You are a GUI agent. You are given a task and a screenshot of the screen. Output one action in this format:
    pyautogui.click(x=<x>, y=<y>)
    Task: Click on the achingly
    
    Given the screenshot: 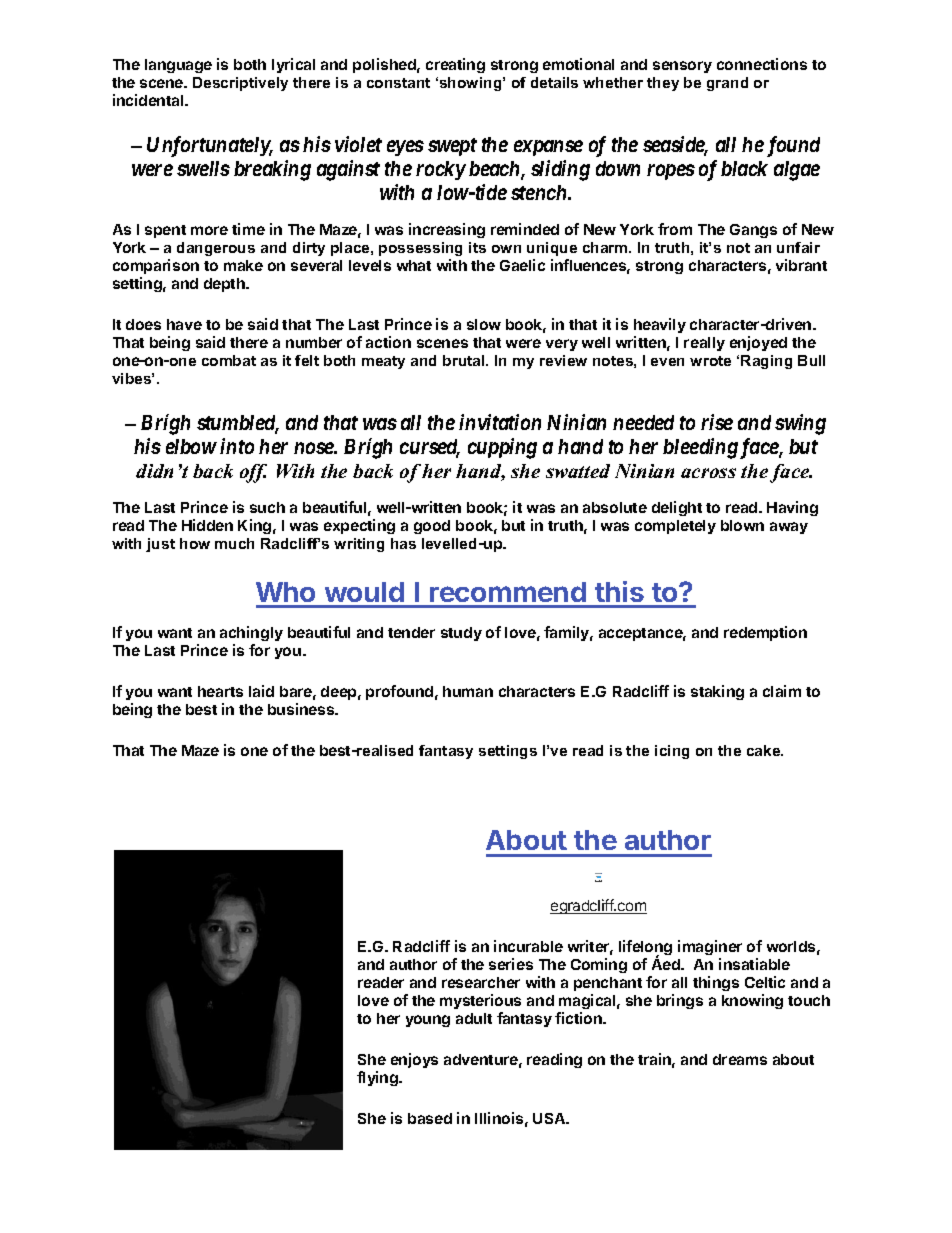 What is the action you would take?
    pyautogui.click(x=251, y=633)
